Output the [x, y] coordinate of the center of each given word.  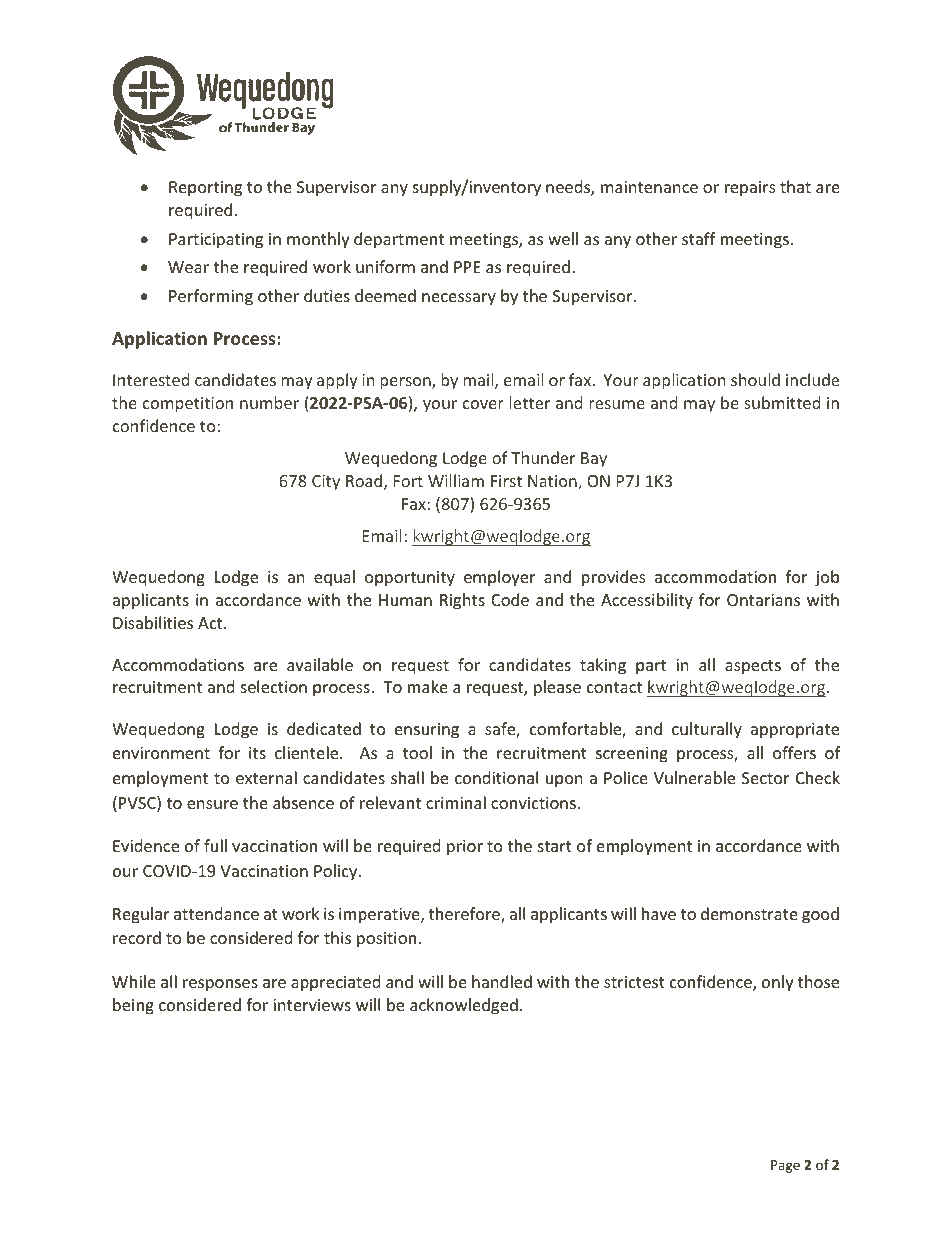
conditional [496, 777]
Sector [765, 778]
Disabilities [153, 622]
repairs [750, 189]
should [755, 379]
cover [483, 404]
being [133, 1006]
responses [220, 985]
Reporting [205, 189]
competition [188, 405]
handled [502, 981]
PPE [467, 267]
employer [499, 578]
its [257, 753]
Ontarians [763, 600]
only [778, 983]
